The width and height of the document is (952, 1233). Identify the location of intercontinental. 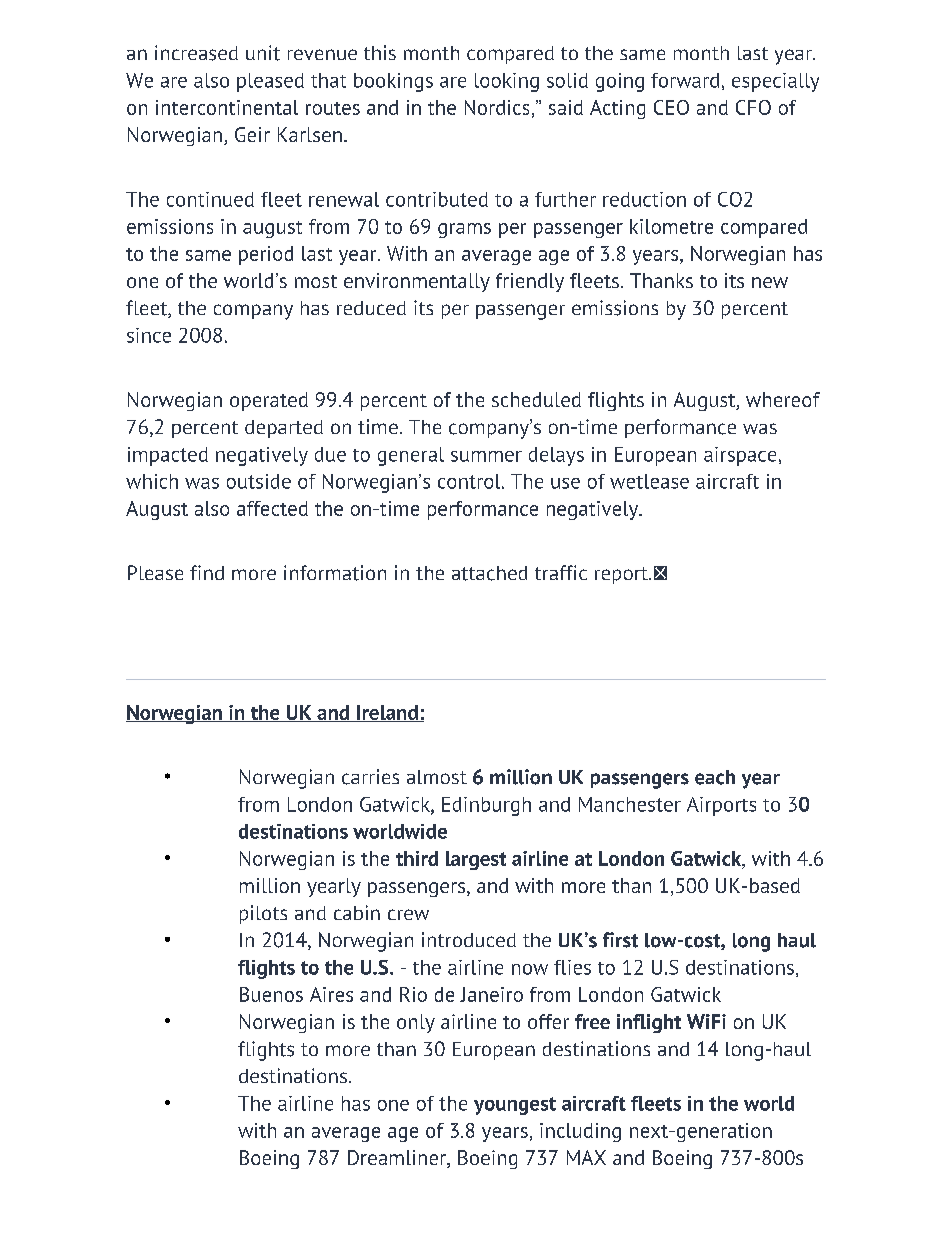
(227, 107).
